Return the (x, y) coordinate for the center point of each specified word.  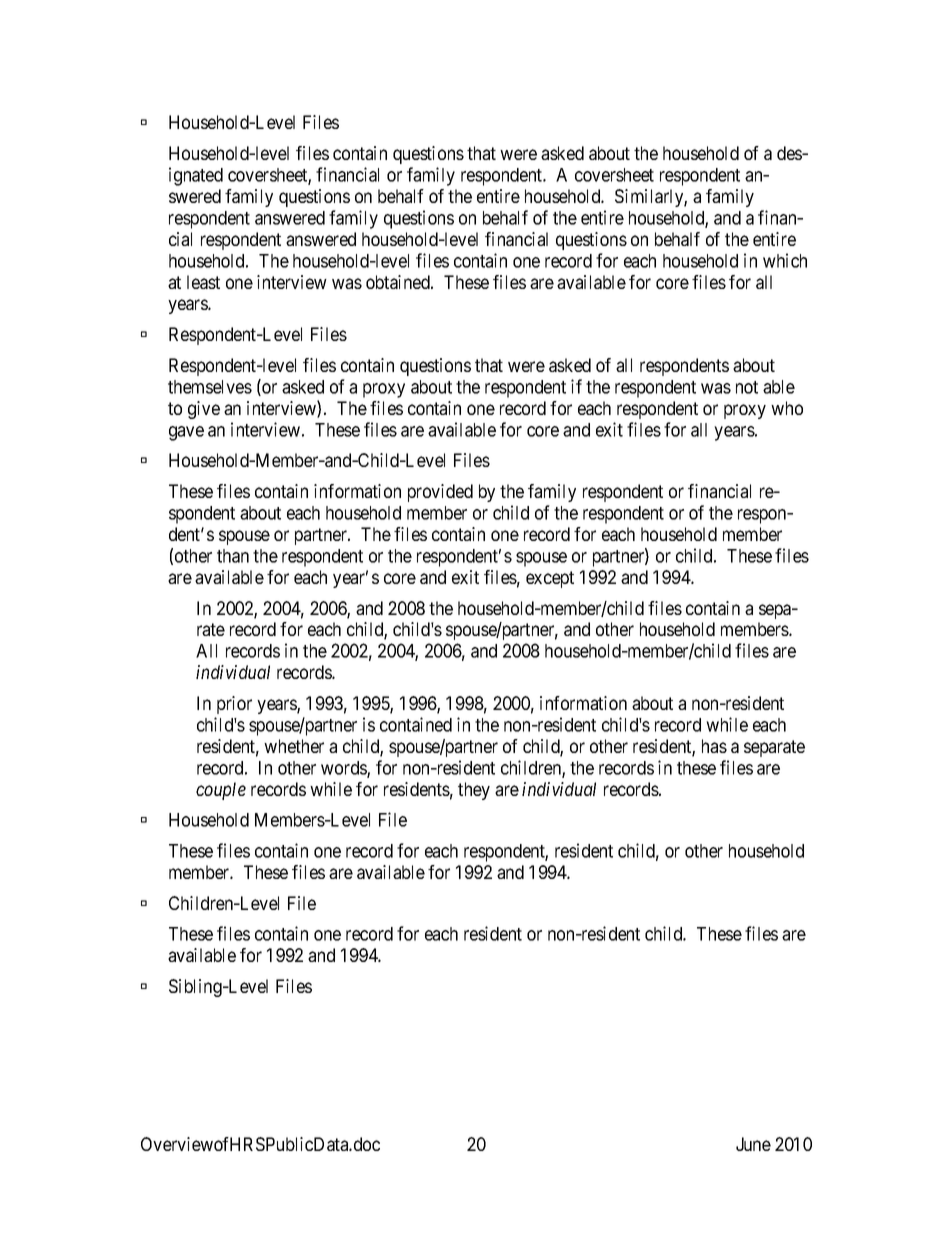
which (785, 260)
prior (234, 705)
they (474, 791)
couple (221, 791)
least (203, 282)
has (714, 746)
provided (440, 493)
